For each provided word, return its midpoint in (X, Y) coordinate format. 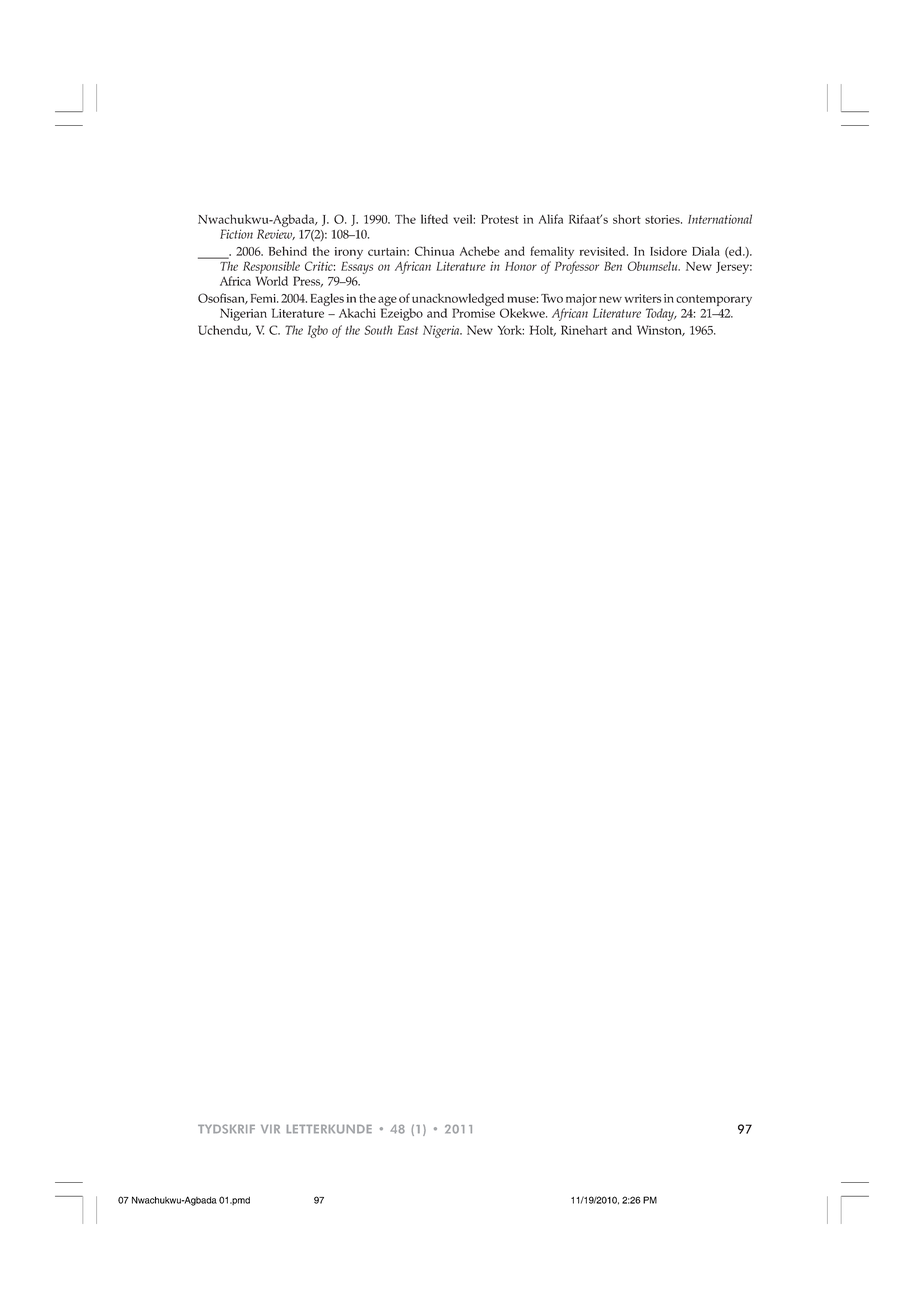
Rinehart (584, 330)
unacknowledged (458, 299)
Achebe (480, 251)
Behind (288, 251)
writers (643, 298)
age (387, 301)
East (408, 330)
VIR (270, 1129)
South (378, 330)
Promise (473, 313)
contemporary (714, 300)
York (510, 330)
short (627, 219)
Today (661, 314)
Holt (542, 330)
